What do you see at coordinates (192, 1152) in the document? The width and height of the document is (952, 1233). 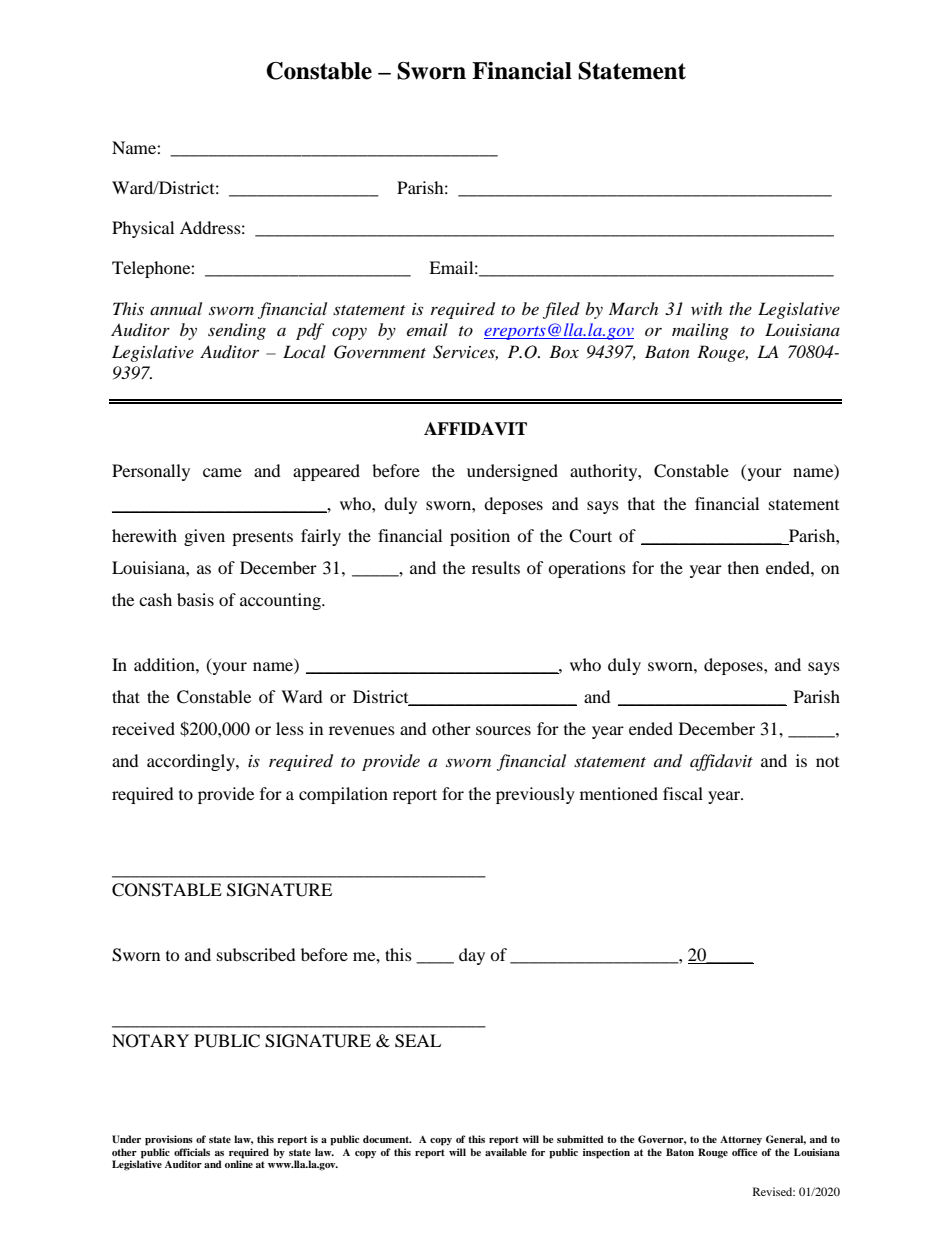 I see `officials` at bounding box center [192, 1152].
